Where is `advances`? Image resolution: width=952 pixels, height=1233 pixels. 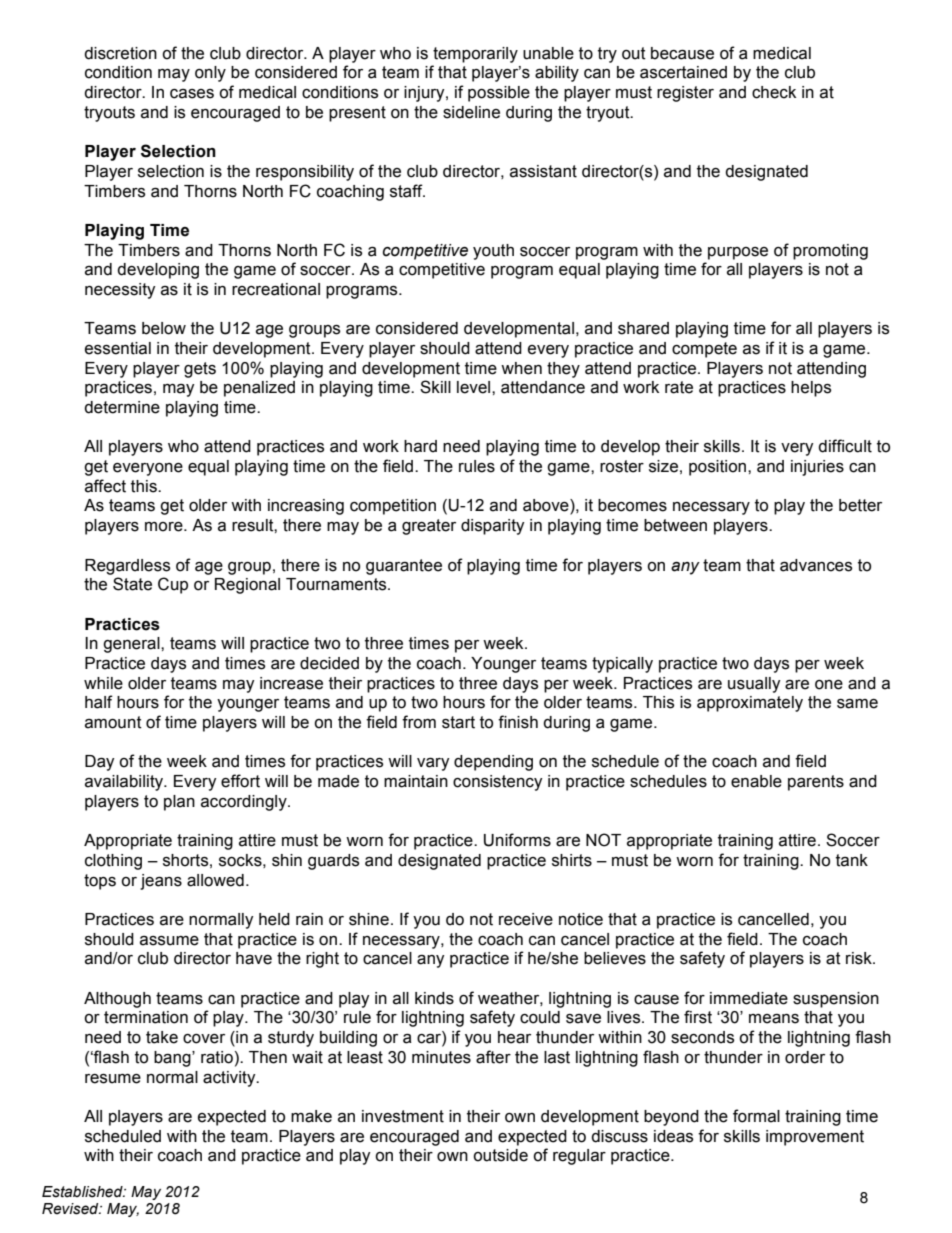 advances is located at coordinates (816, 565).
